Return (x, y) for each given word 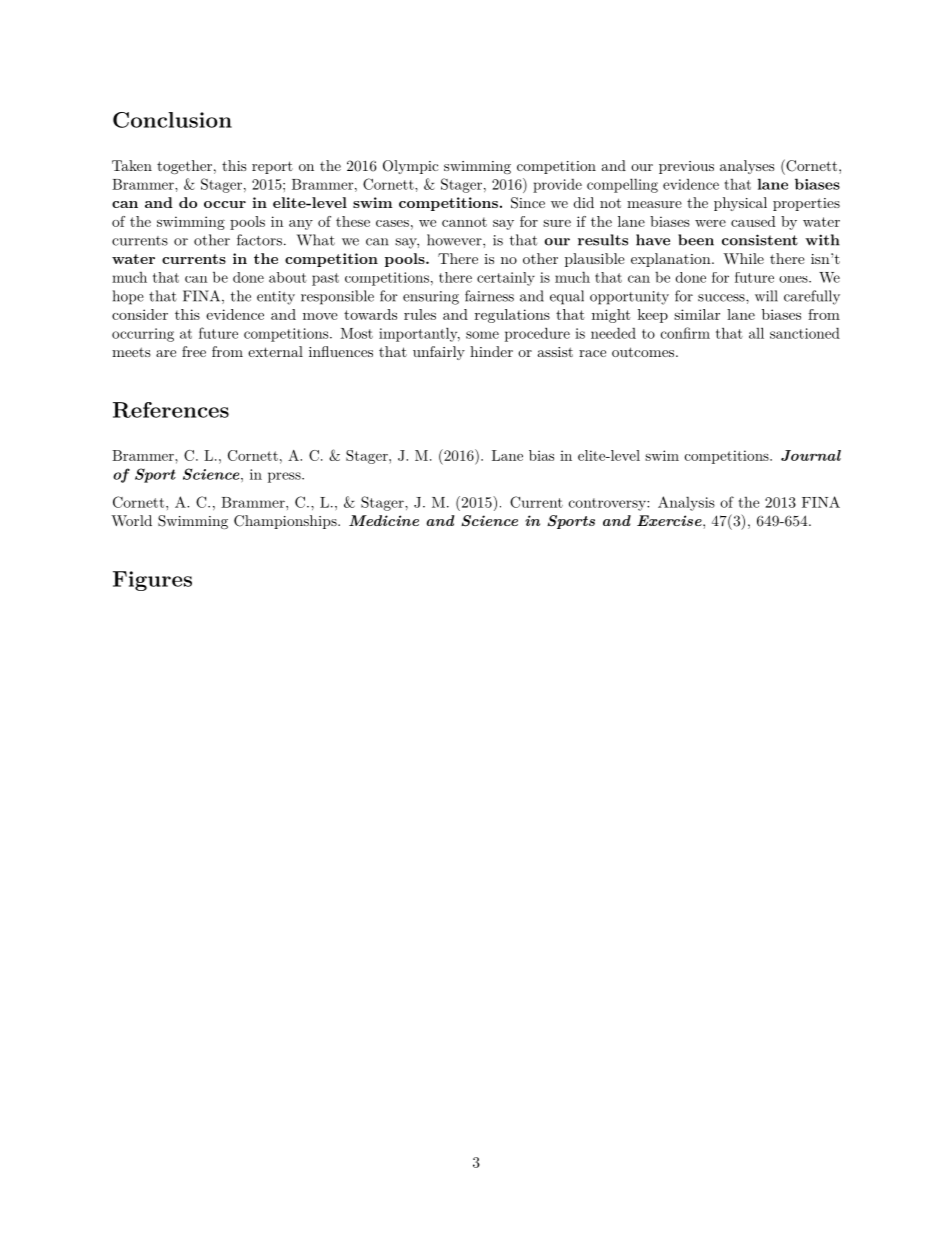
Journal (811, 455)
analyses (747, 167)
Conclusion (172, 120)
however (455, 240)
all (756, 333)
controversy (608, 504)
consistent (760, 240)
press (285, 477)
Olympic (411, 167)
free (194, 351)
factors (259, 240)
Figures (152, 581)
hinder (491, 351)
